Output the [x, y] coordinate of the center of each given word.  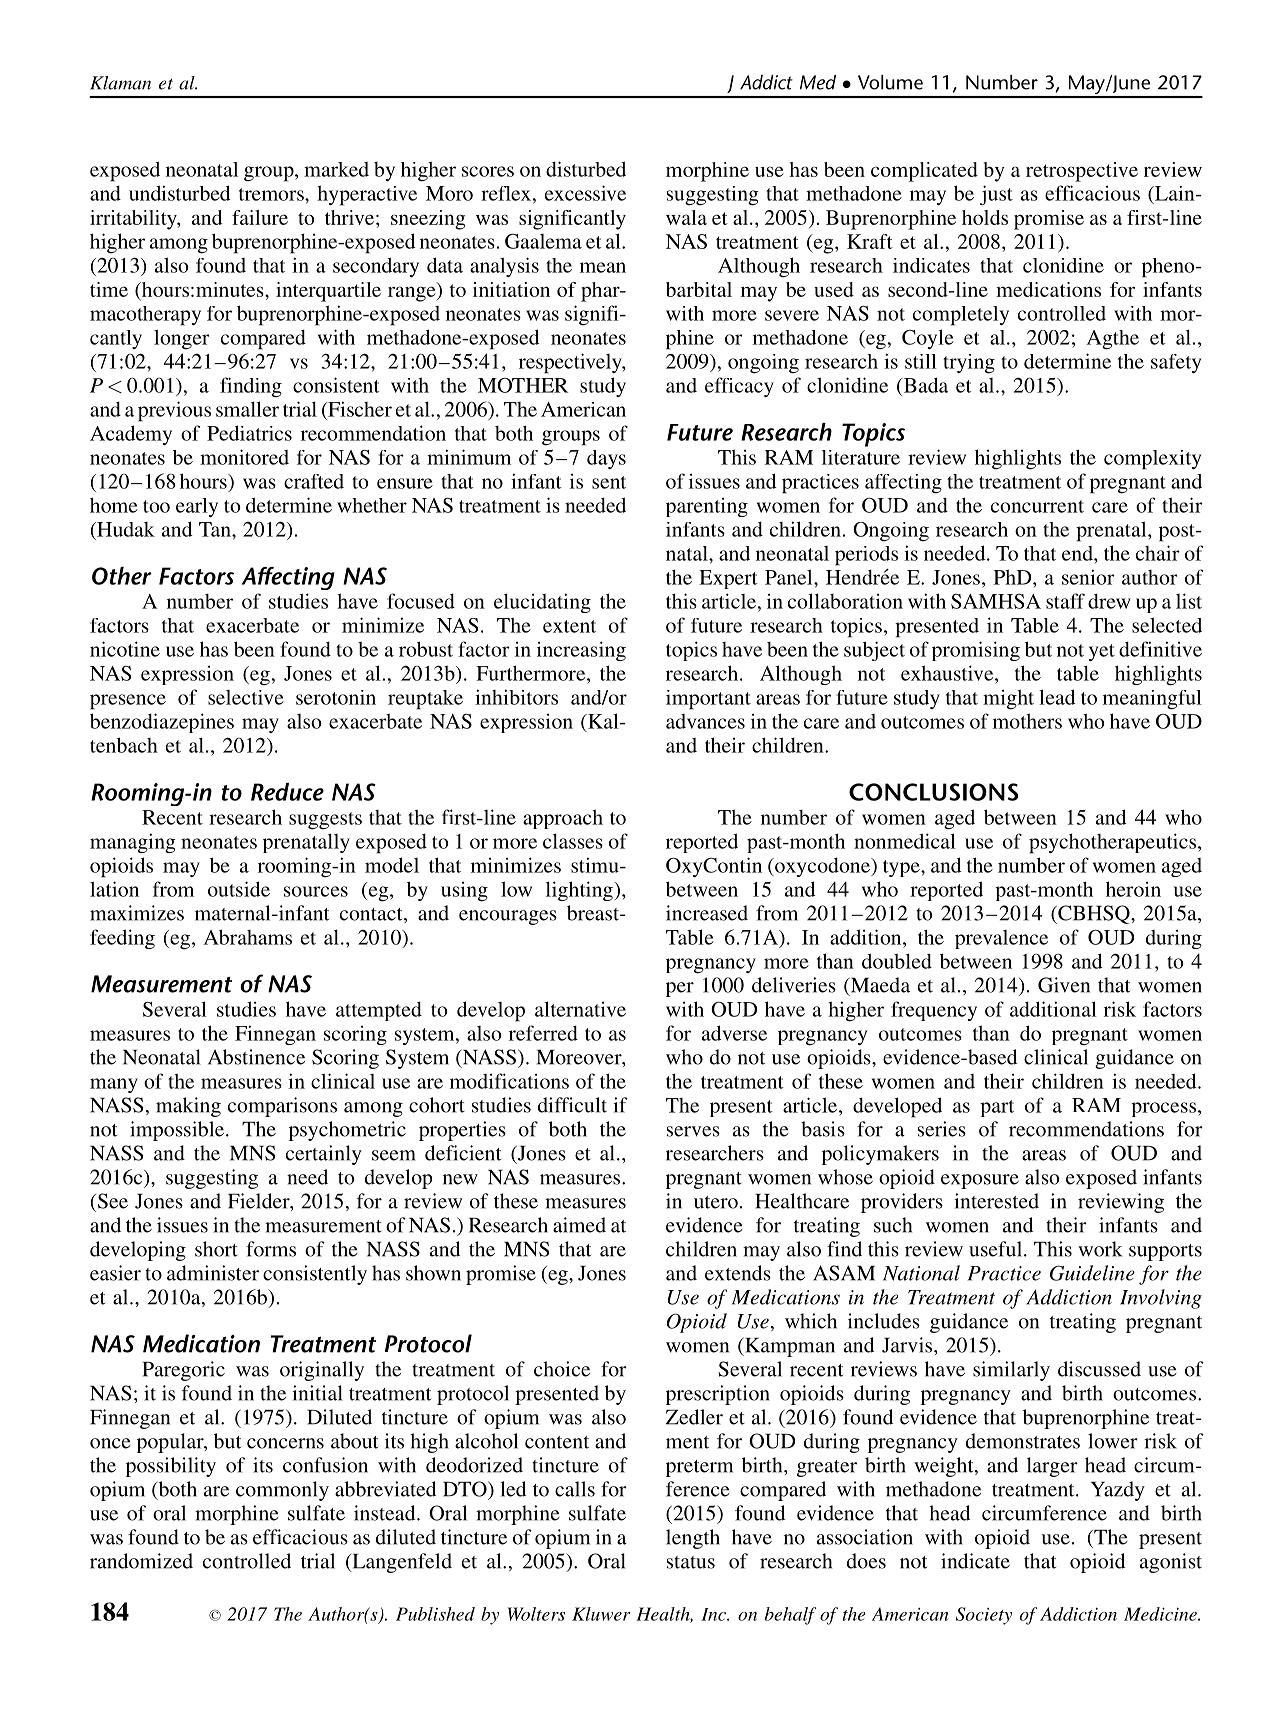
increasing [581, 651]
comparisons [282, 1107]
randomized [141, 1561]
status [691, 1562]
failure [260, 217]
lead [1057, 697]
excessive [585, 193]
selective [246, 697]
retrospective [1082, 172]
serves [693, 1131]
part [997, 1108]
